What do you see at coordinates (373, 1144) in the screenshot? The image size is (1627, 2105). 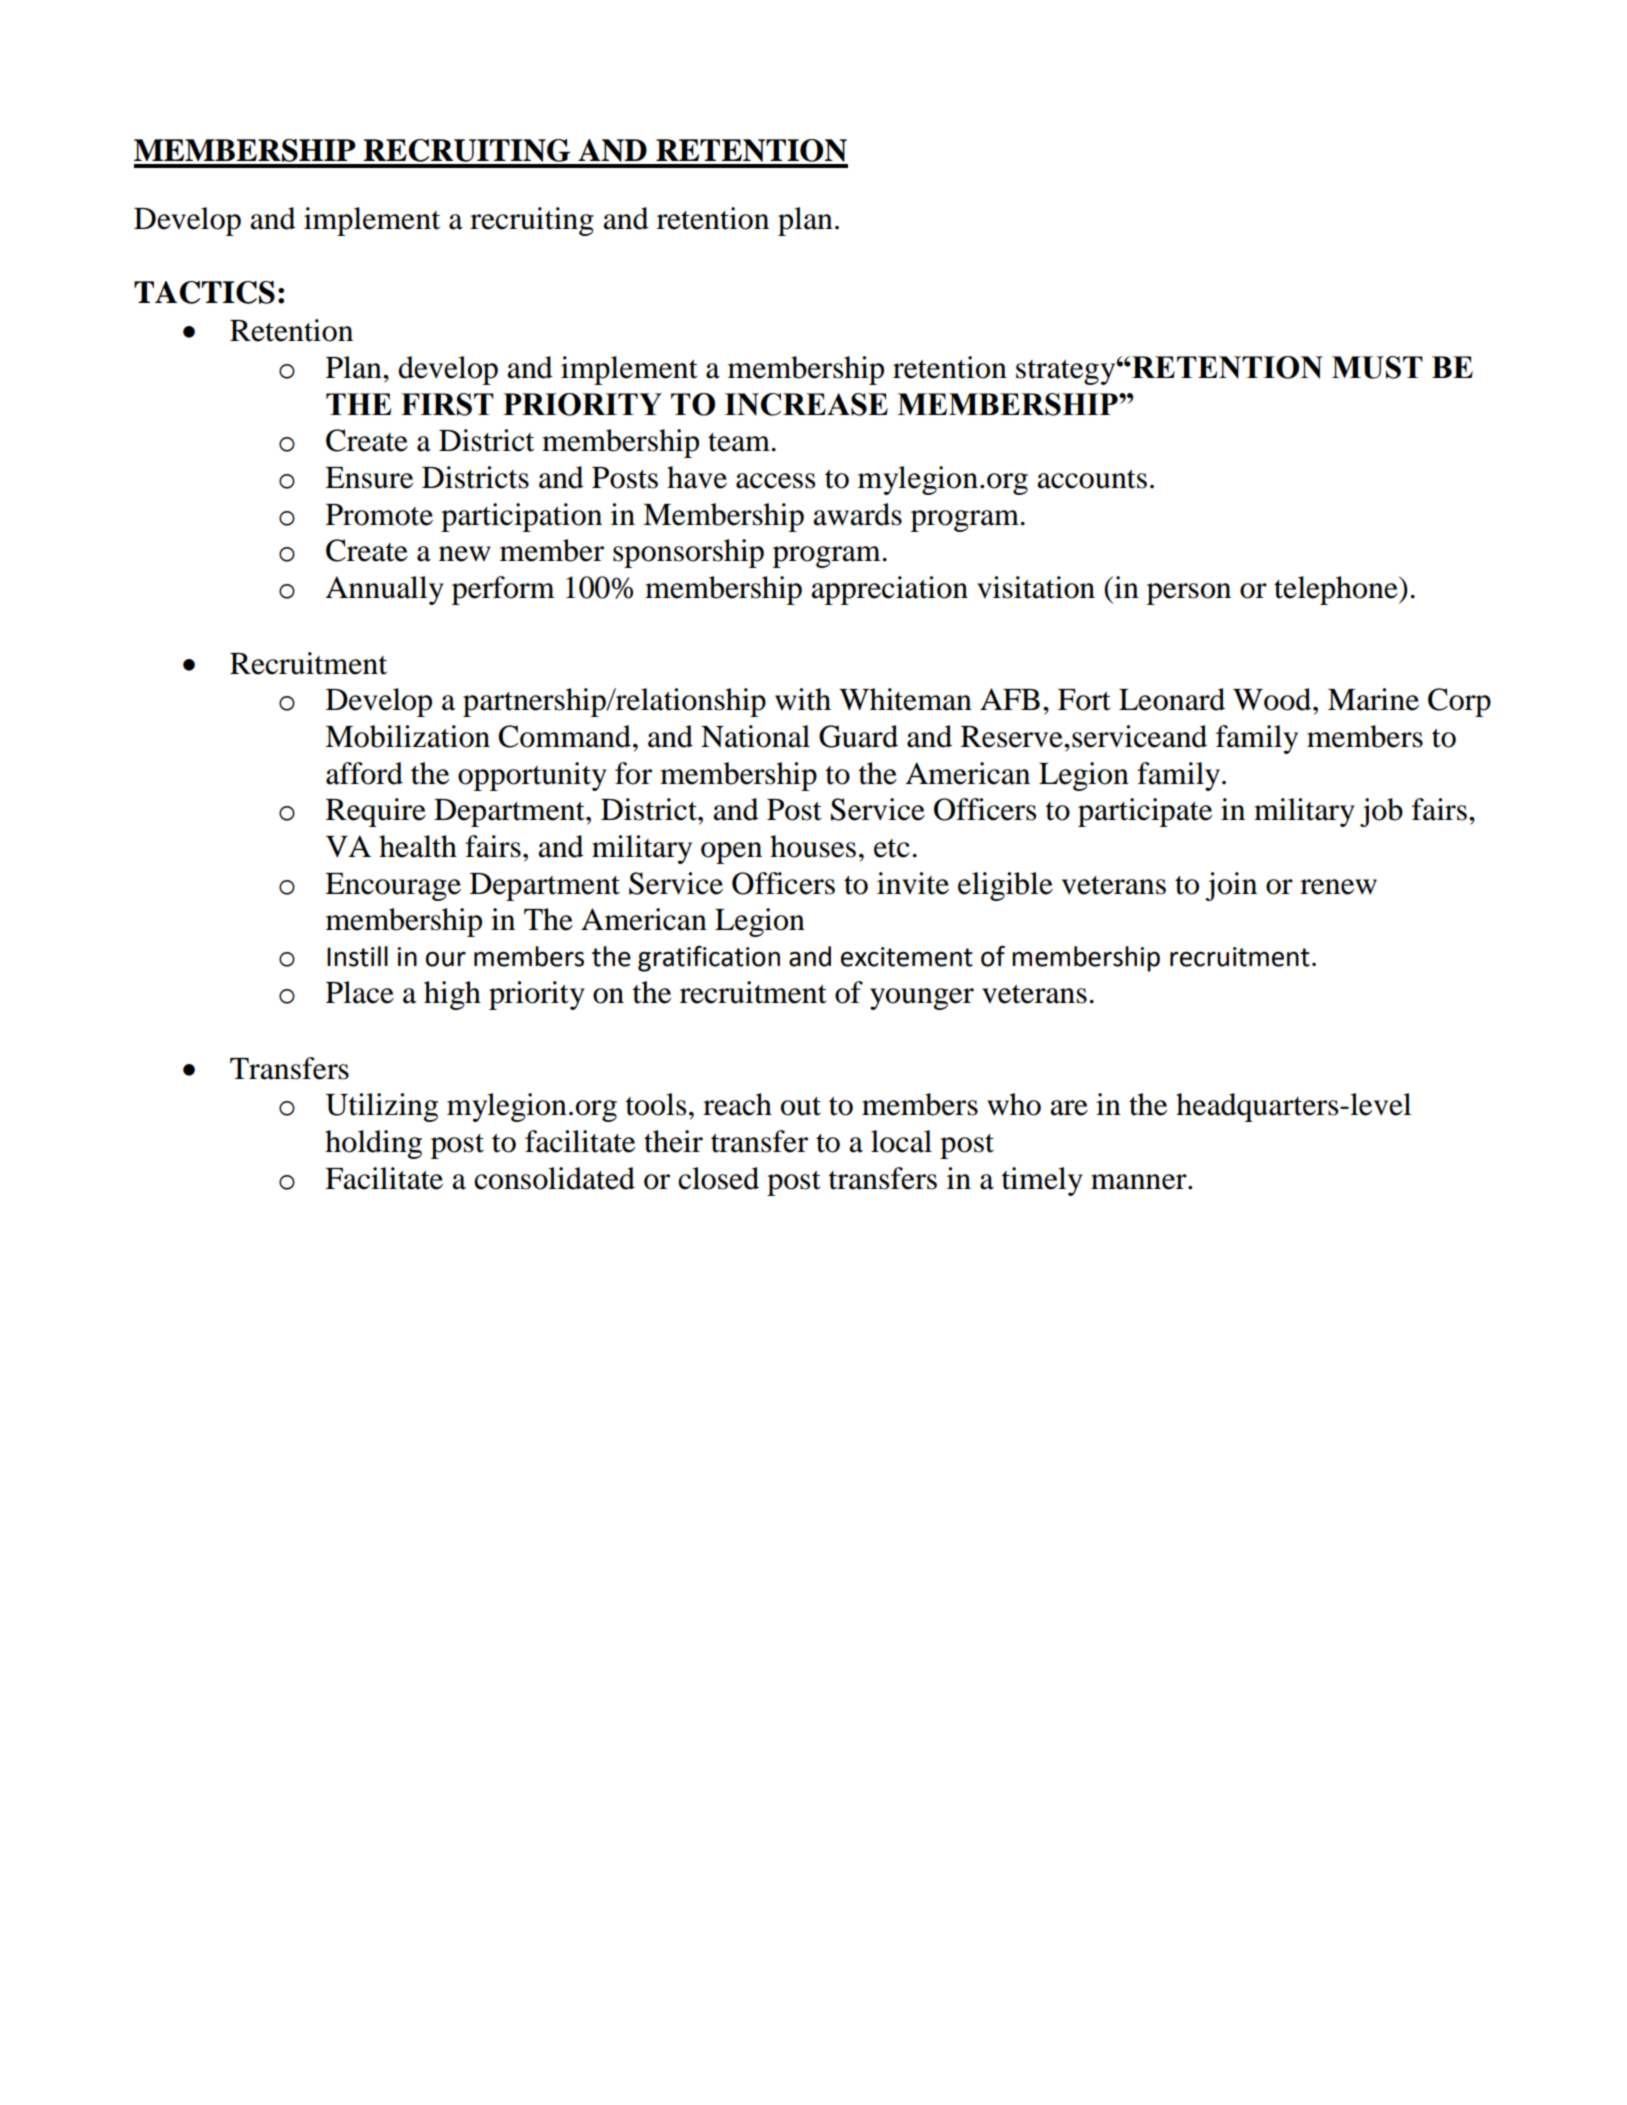 I see `holding` at bounding box center [373, 1144].
